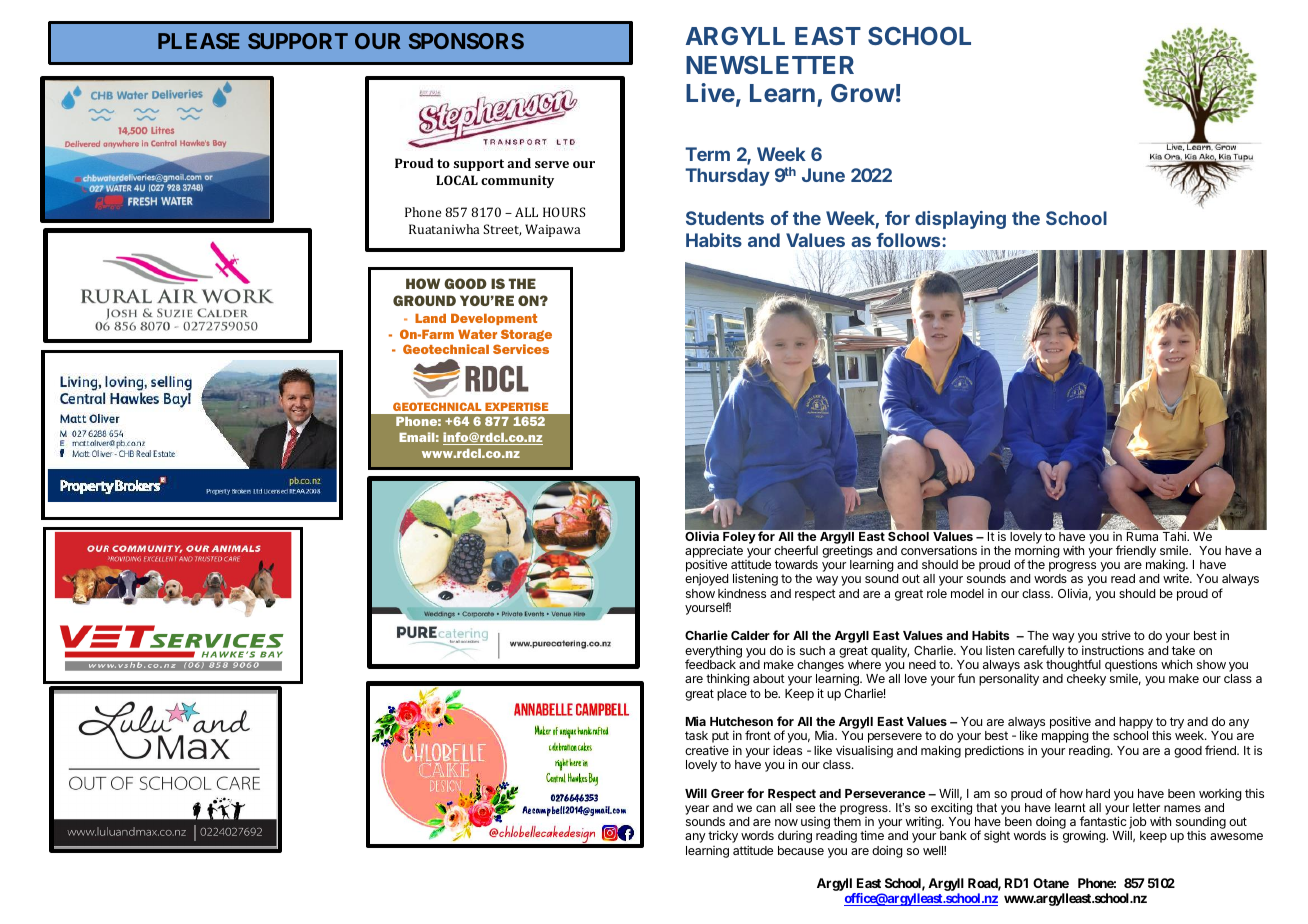  I want to click on tricky, so click(723, 836).
